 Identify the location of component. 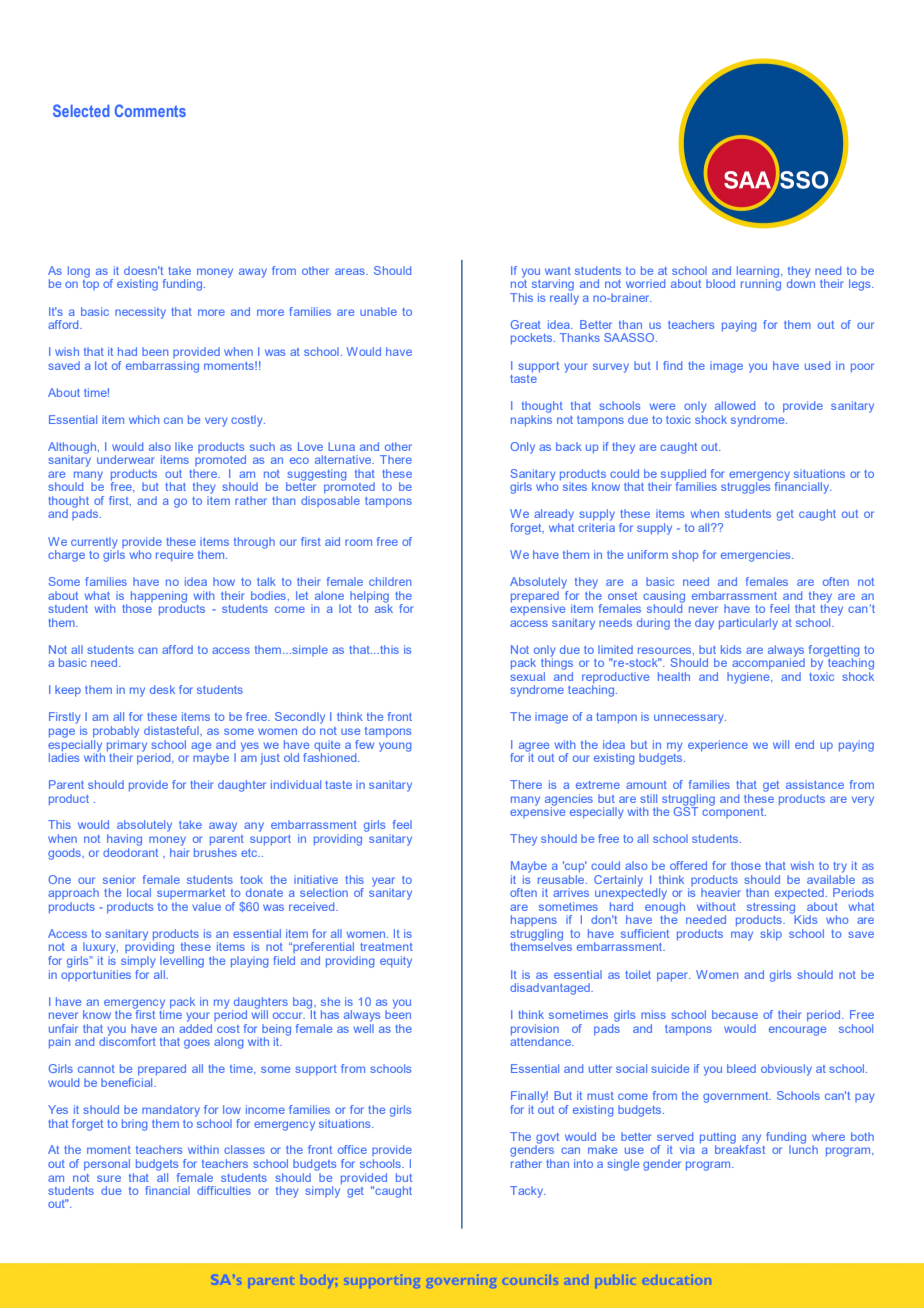
(734, 811).
